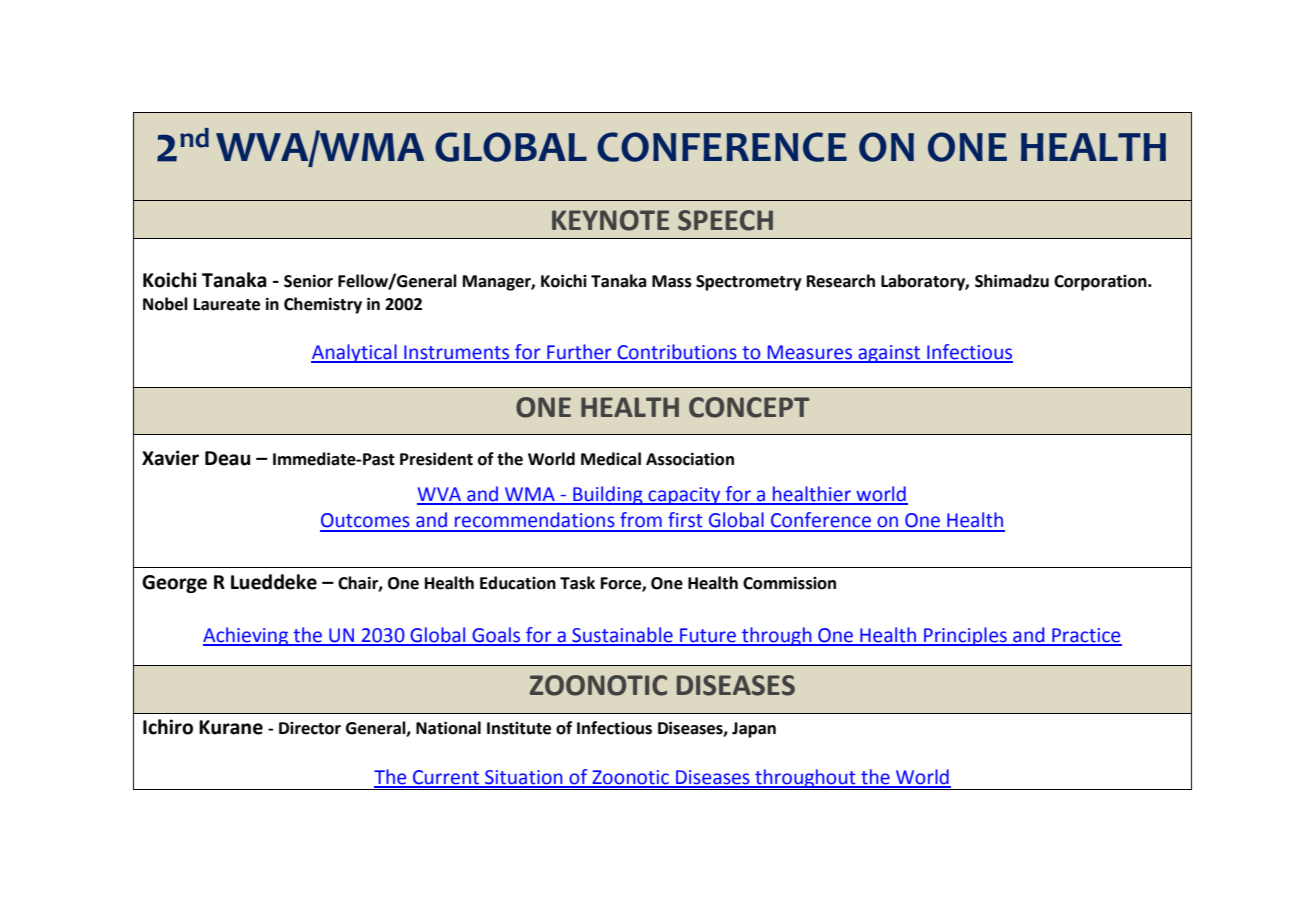  Describe the element at coordinates (308, 281) in the screenshot. I see `Senior` at that location.
